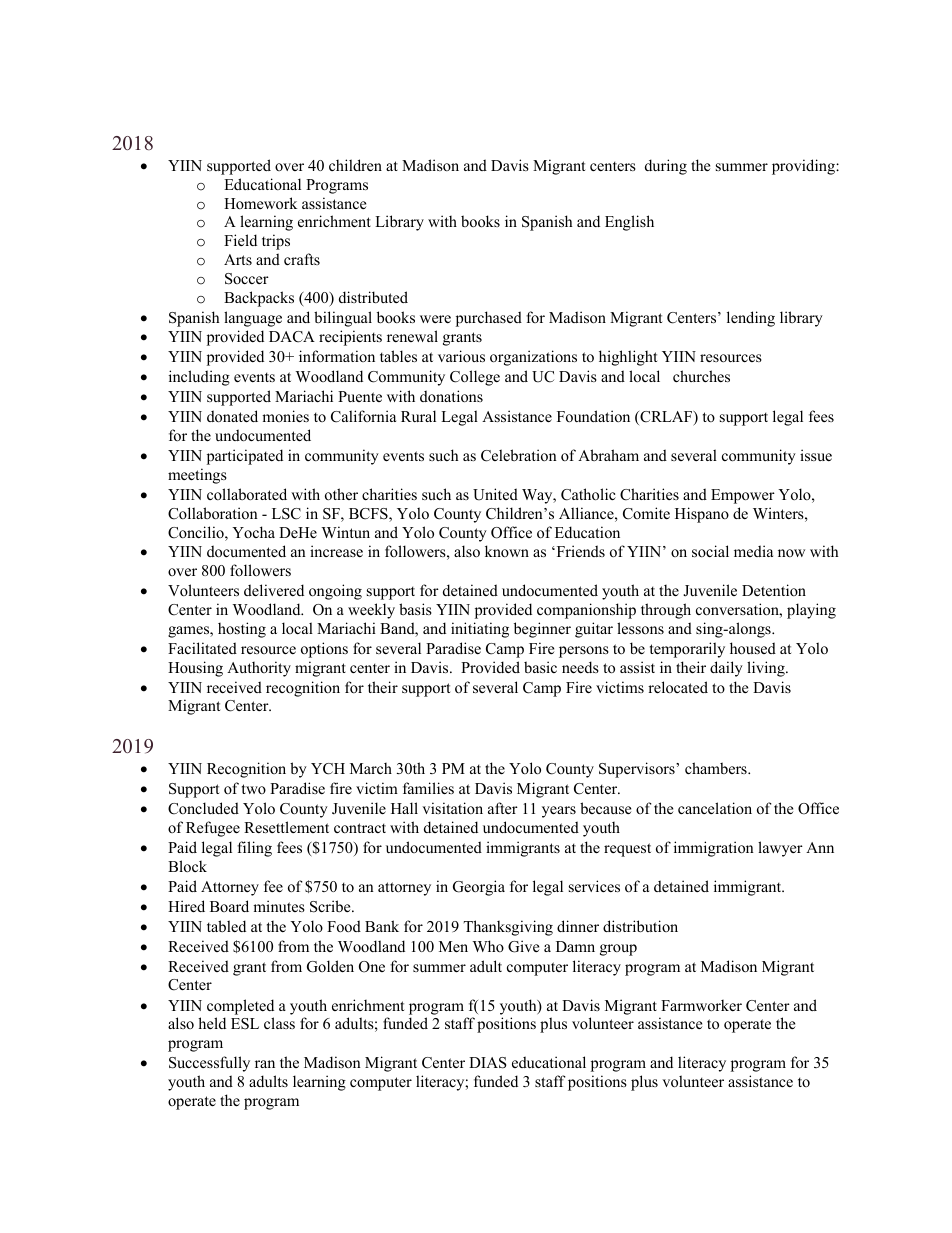 The width and height of the page is (952, 1233). I want to click on initiating, so click(480, 630).
